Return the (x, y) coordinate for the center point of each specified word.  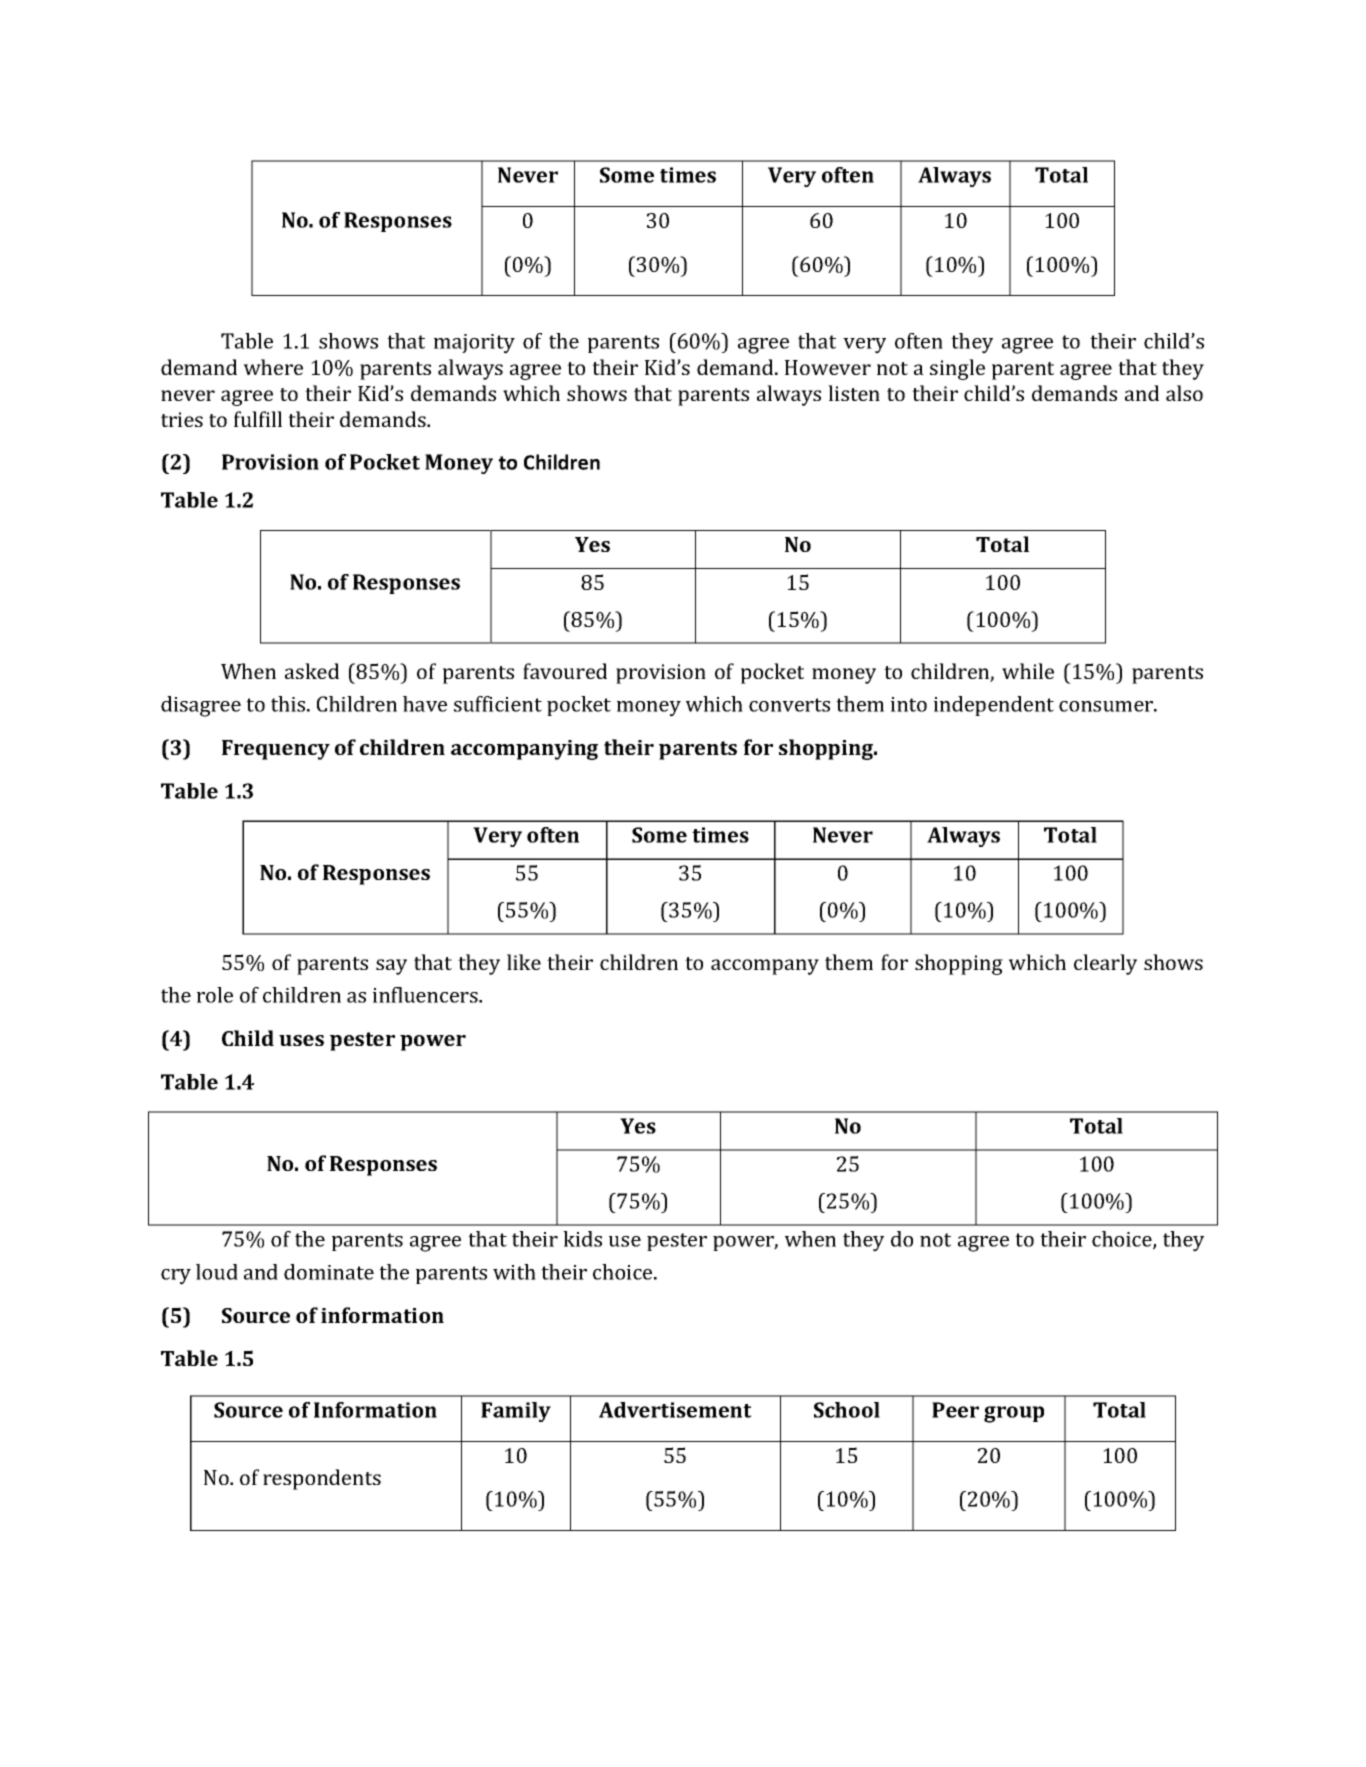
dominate (329, 1272)
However (828, 367)
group (1014, 1414)
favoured (565, 671)
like (524, 962)
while (1028, 671)
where (273, 367)
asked (312, 671)
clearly (1105, 964)
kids (582, 1239)
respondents (322, 1479)
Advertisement (675, 1410)
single (957, 369)
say (391, 967)
